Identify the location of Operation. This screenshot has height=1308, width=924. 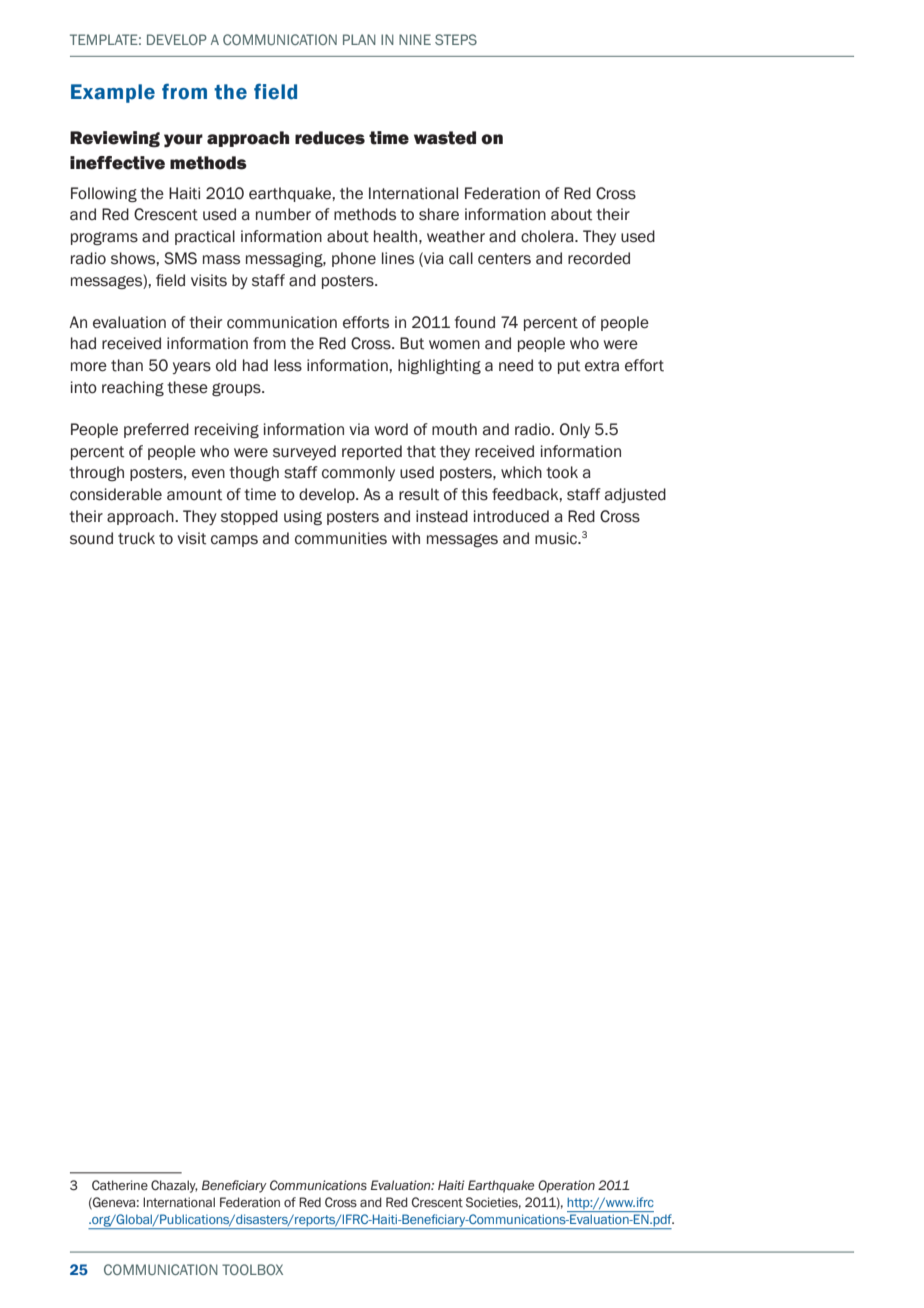
(566, 1186).
